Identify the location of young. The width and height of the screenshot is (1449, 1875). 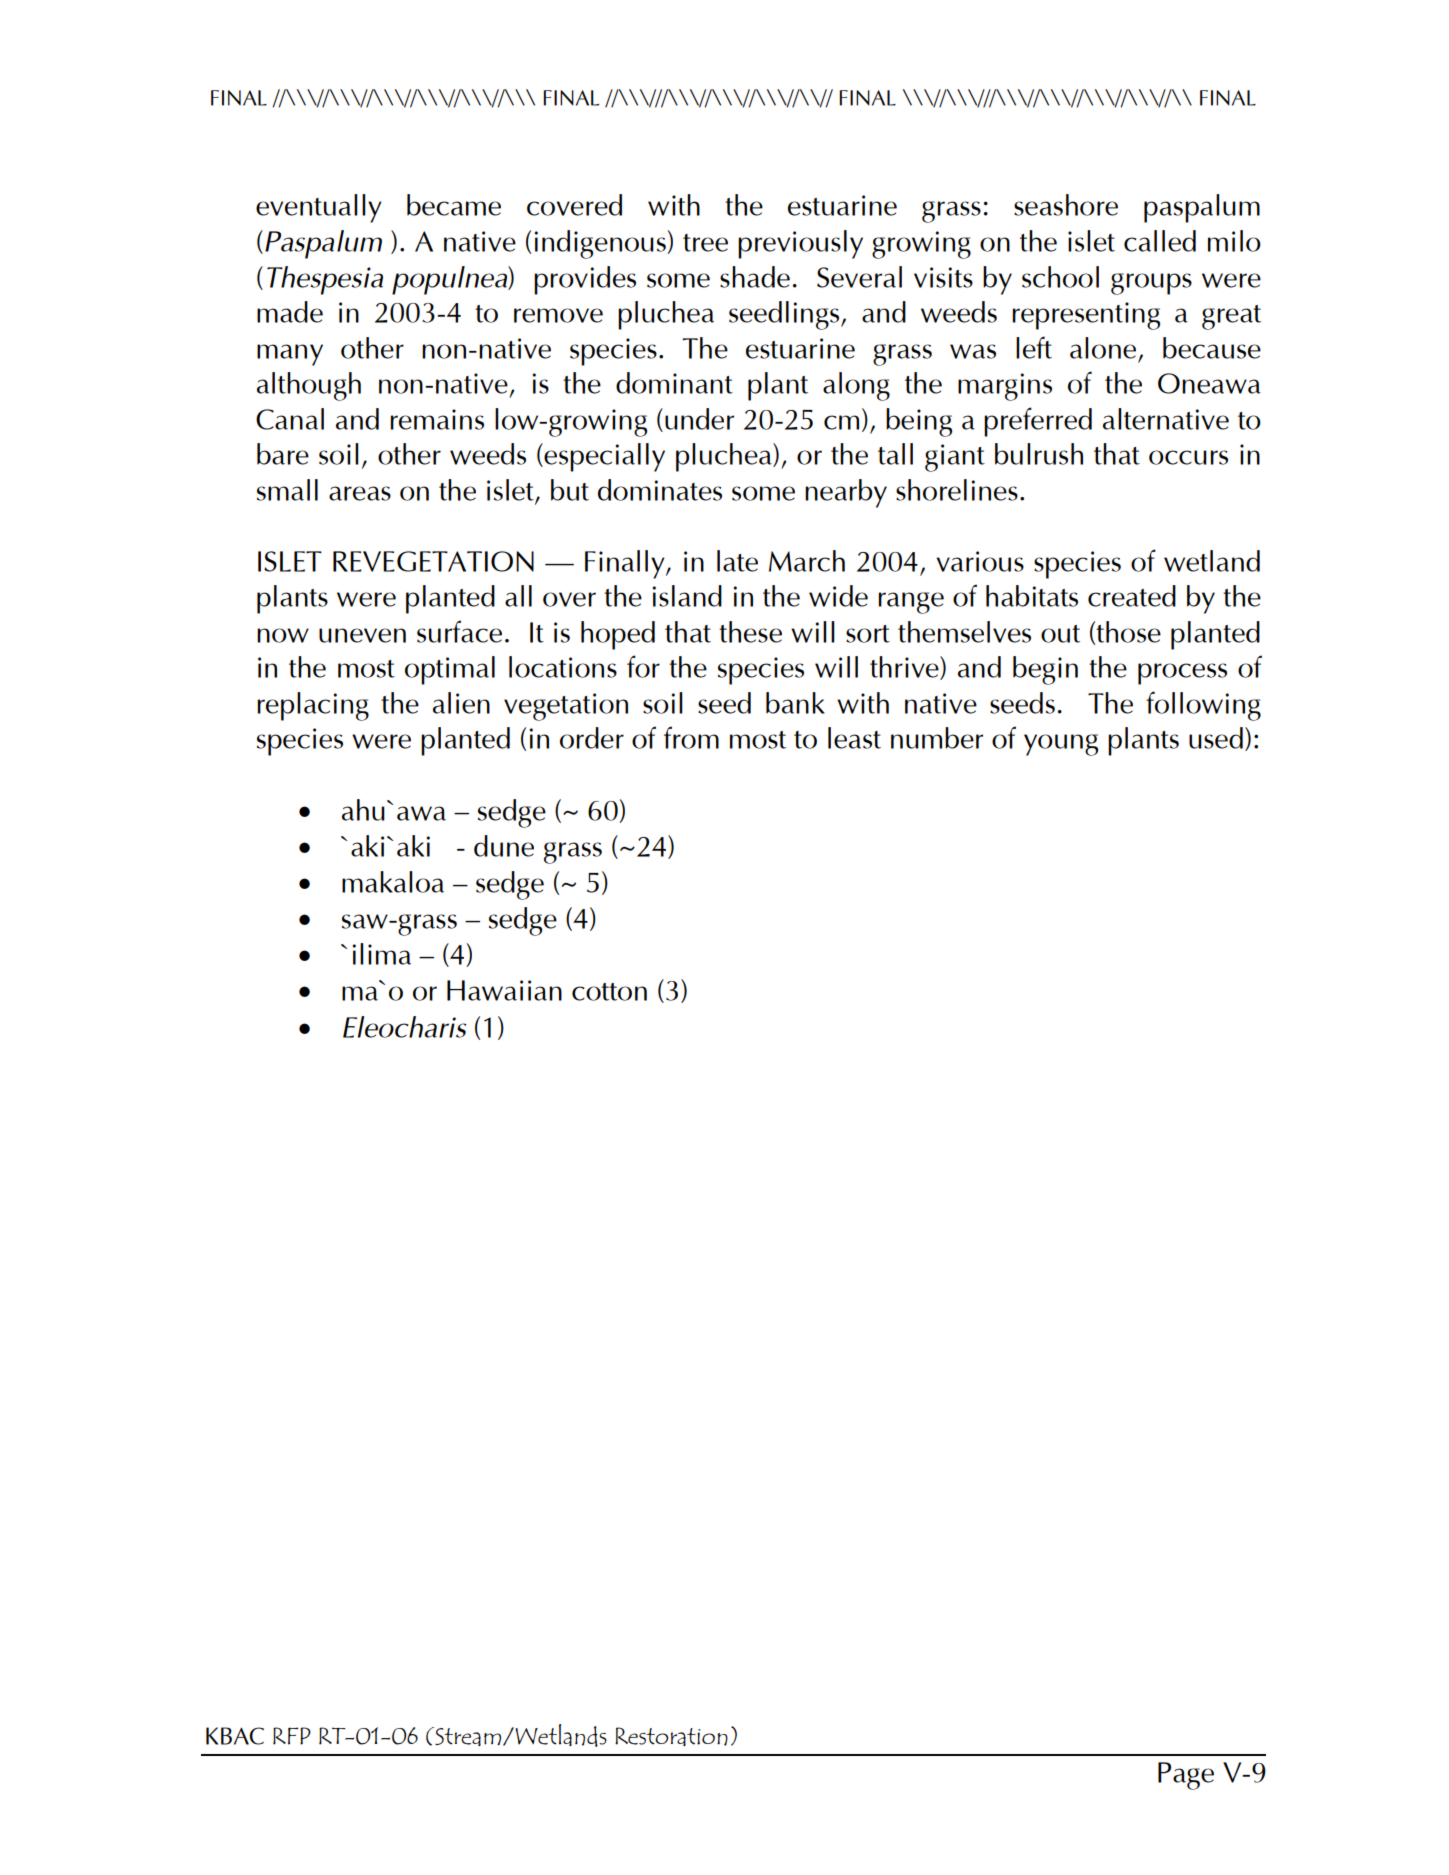
(1061, 745).
